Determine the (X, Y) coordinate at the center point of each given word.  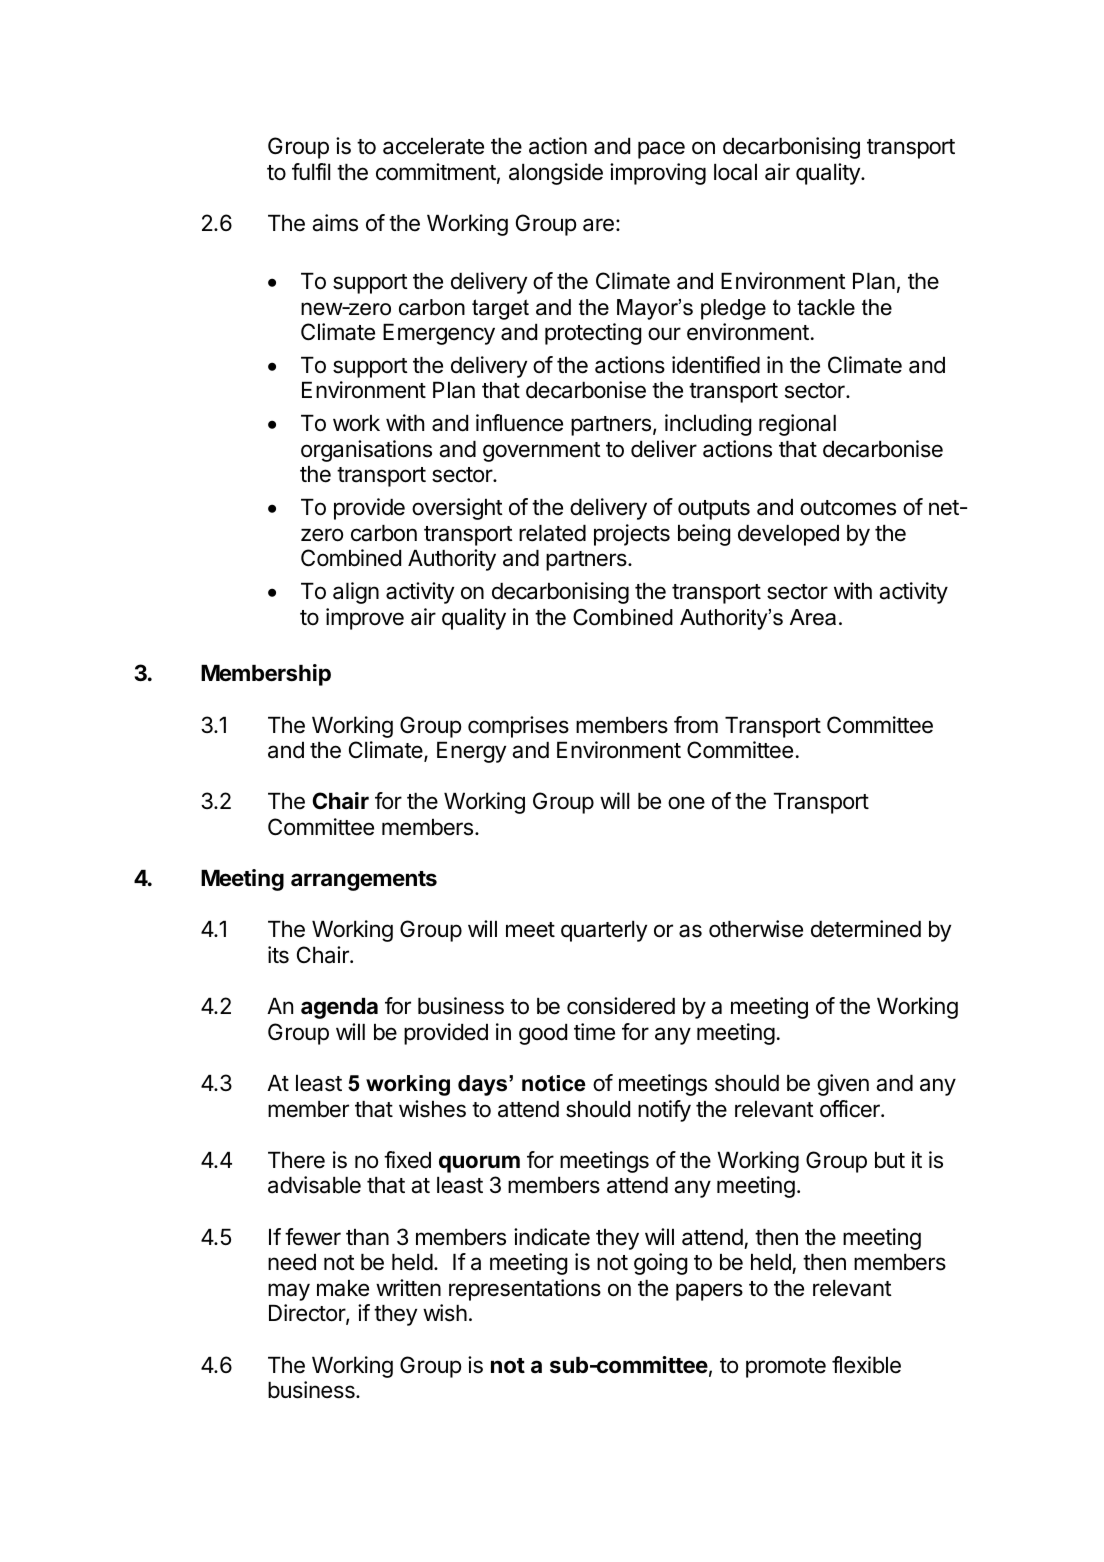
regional (797, 425)
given (843, 1085)
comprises (518, 727)
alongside (556, 174)
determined (866, 929)
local (735, 172)
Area (813, 617)
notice (554, 1083)
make (343, 1288)
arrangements (364, 881)
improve (365, 619)
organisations (366, 451)
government (542, 452)
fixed (407, 1160)
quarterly (604, 931)
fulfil (311, 171)
